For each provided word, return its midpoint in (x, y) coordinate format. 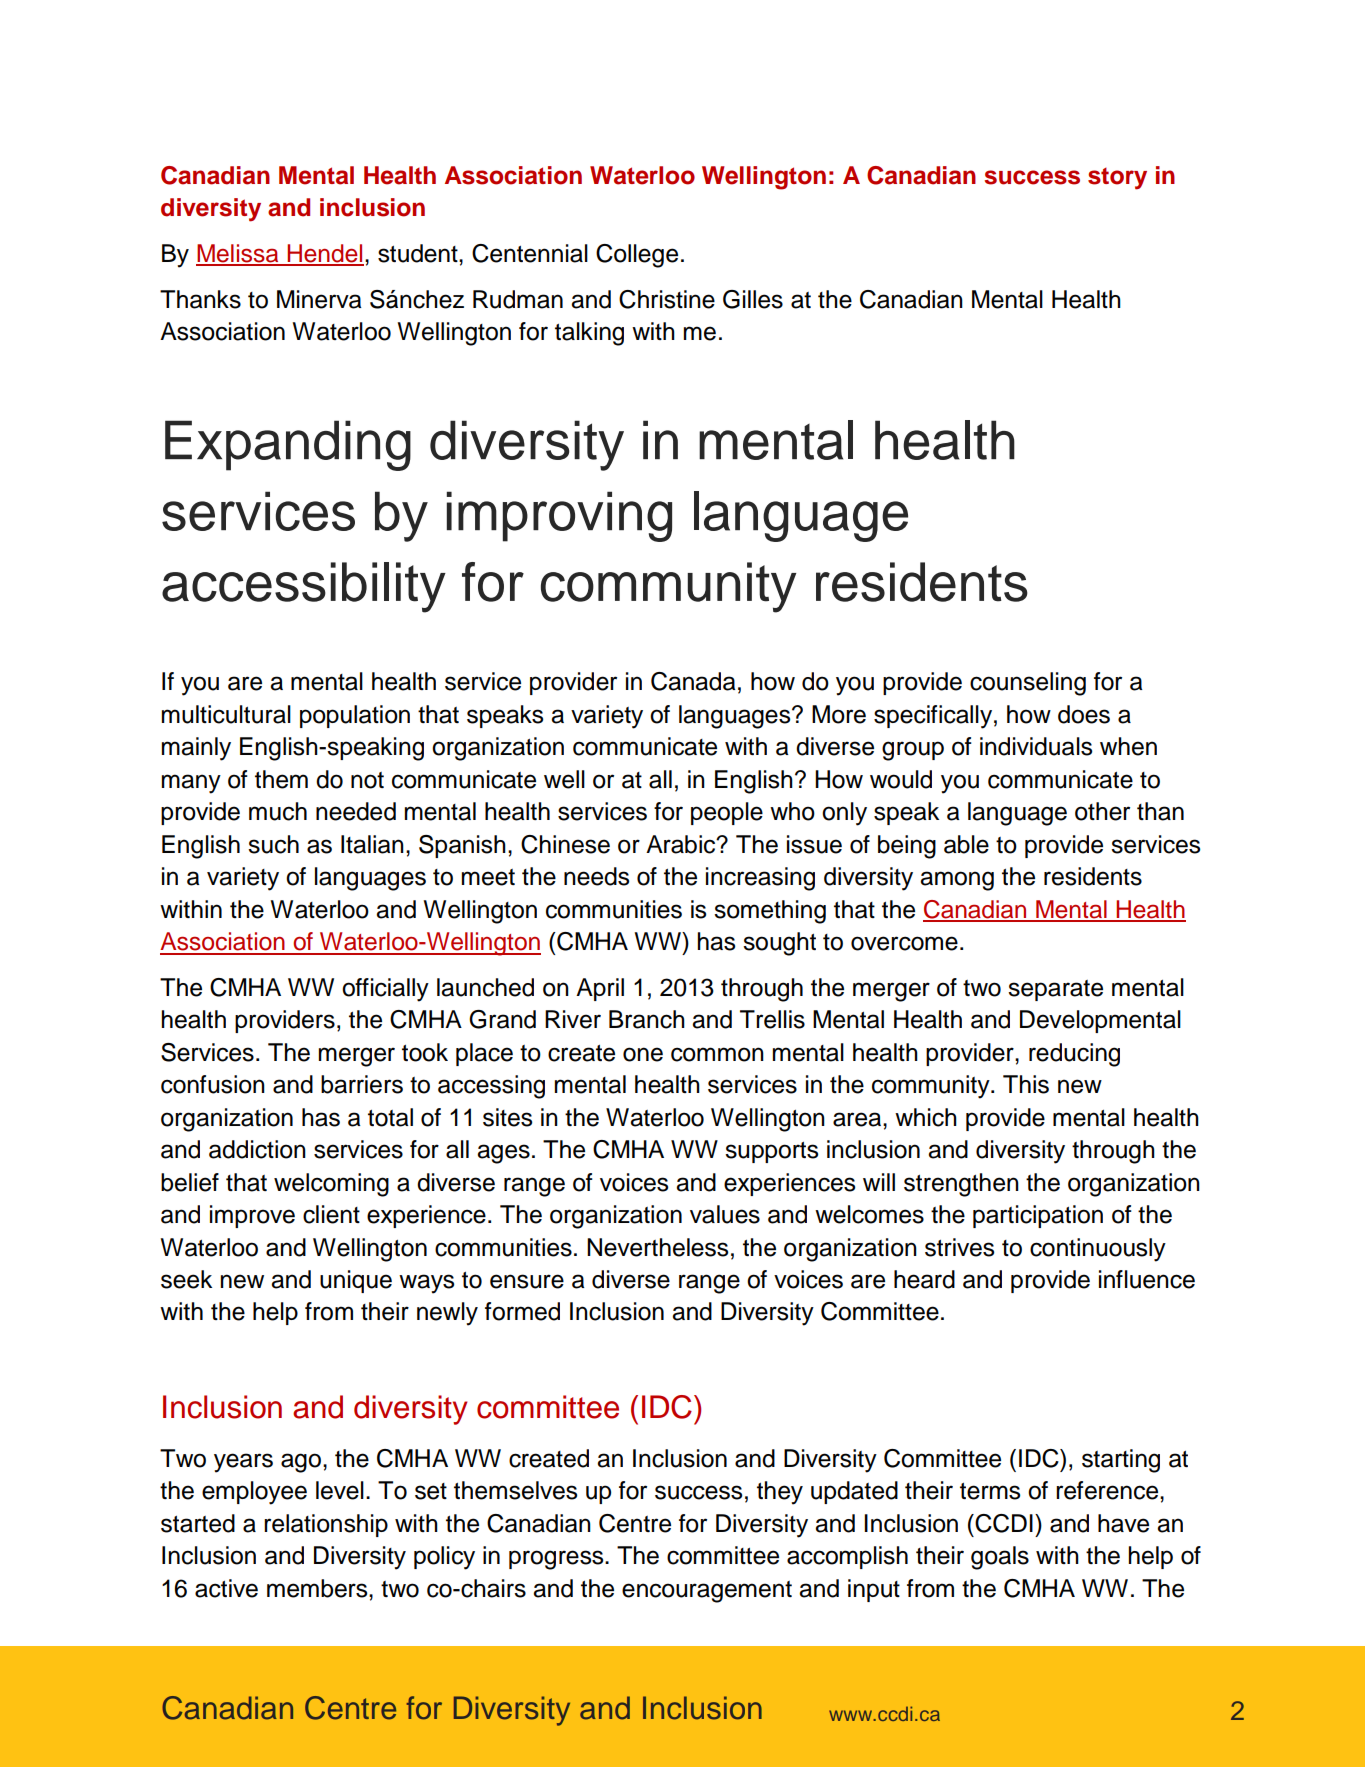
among (957, 881)
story (1117, 179)
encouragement (707, 1592)
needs (596, 876)
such (273, 844)
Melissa (238, 254)
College (637, 256)
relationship (326, 1525)
